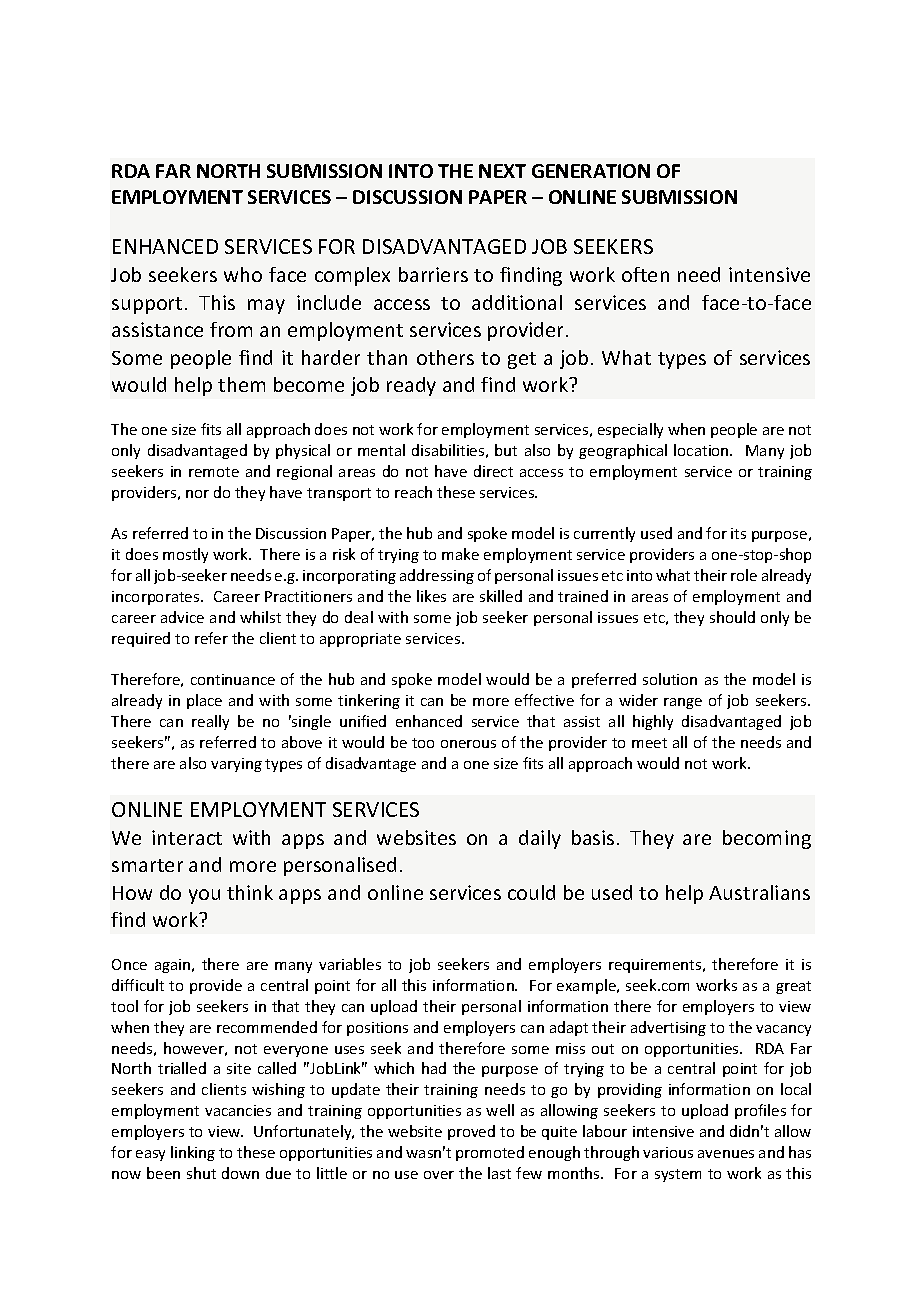 The height and width of the document is (1308, 924). I want to click on daily, so click(540, 839).
